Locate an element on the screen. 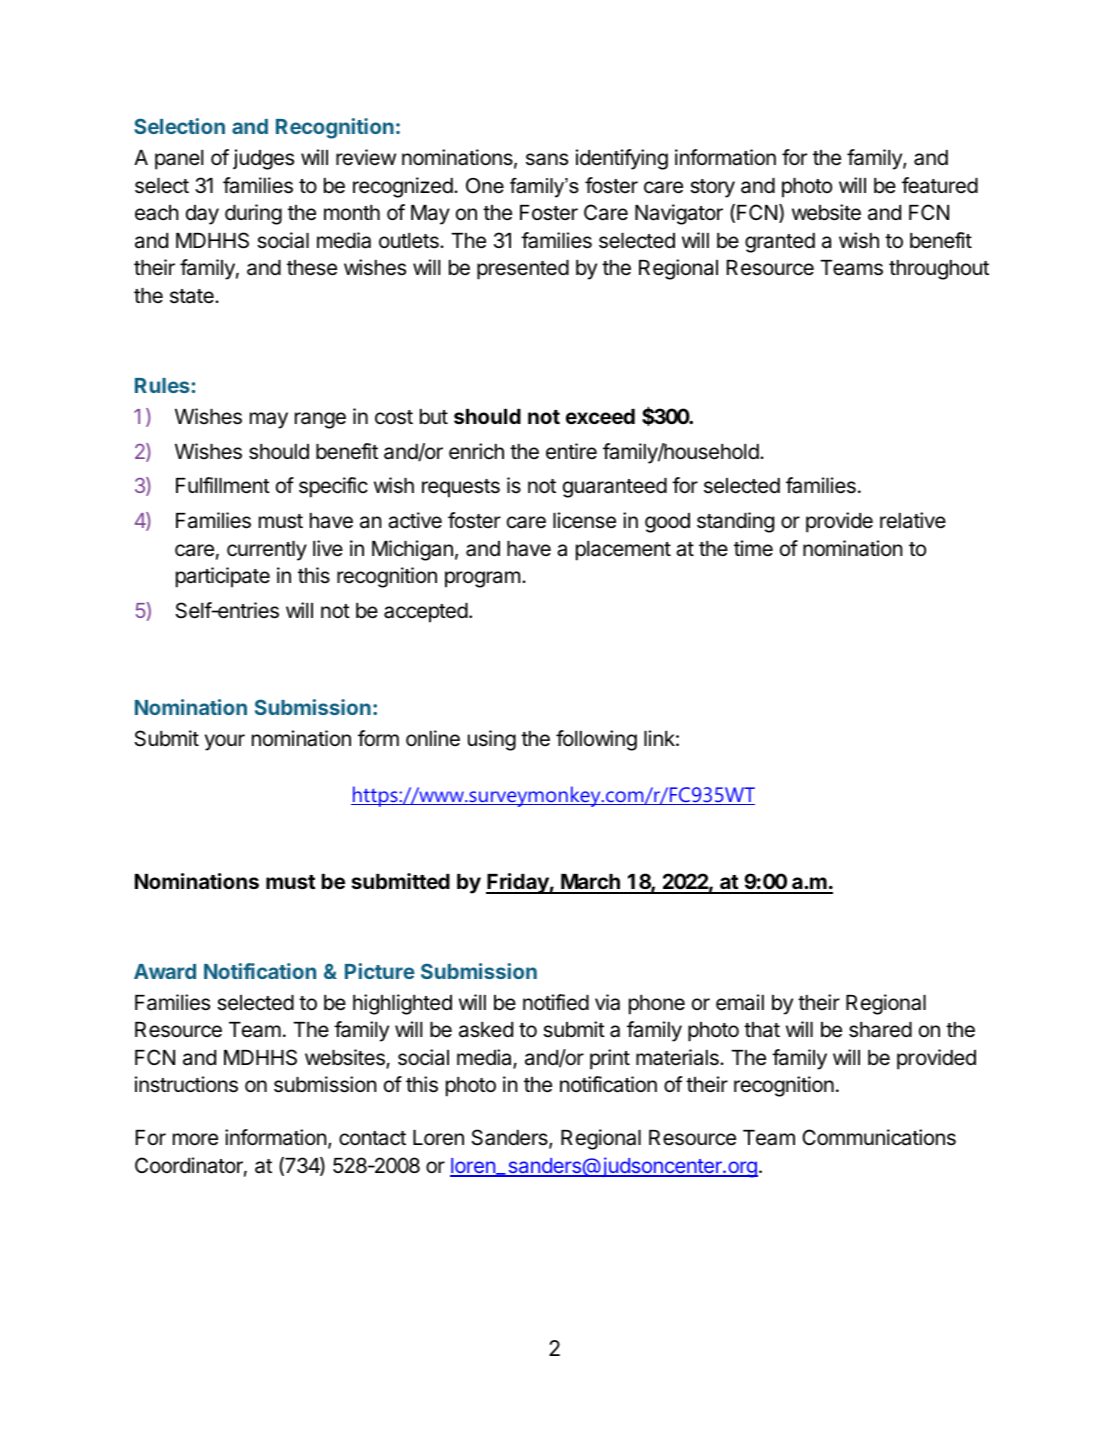 This screenshot has height=1433, width=1107. Communications is located at coordinates (879, 1137).
